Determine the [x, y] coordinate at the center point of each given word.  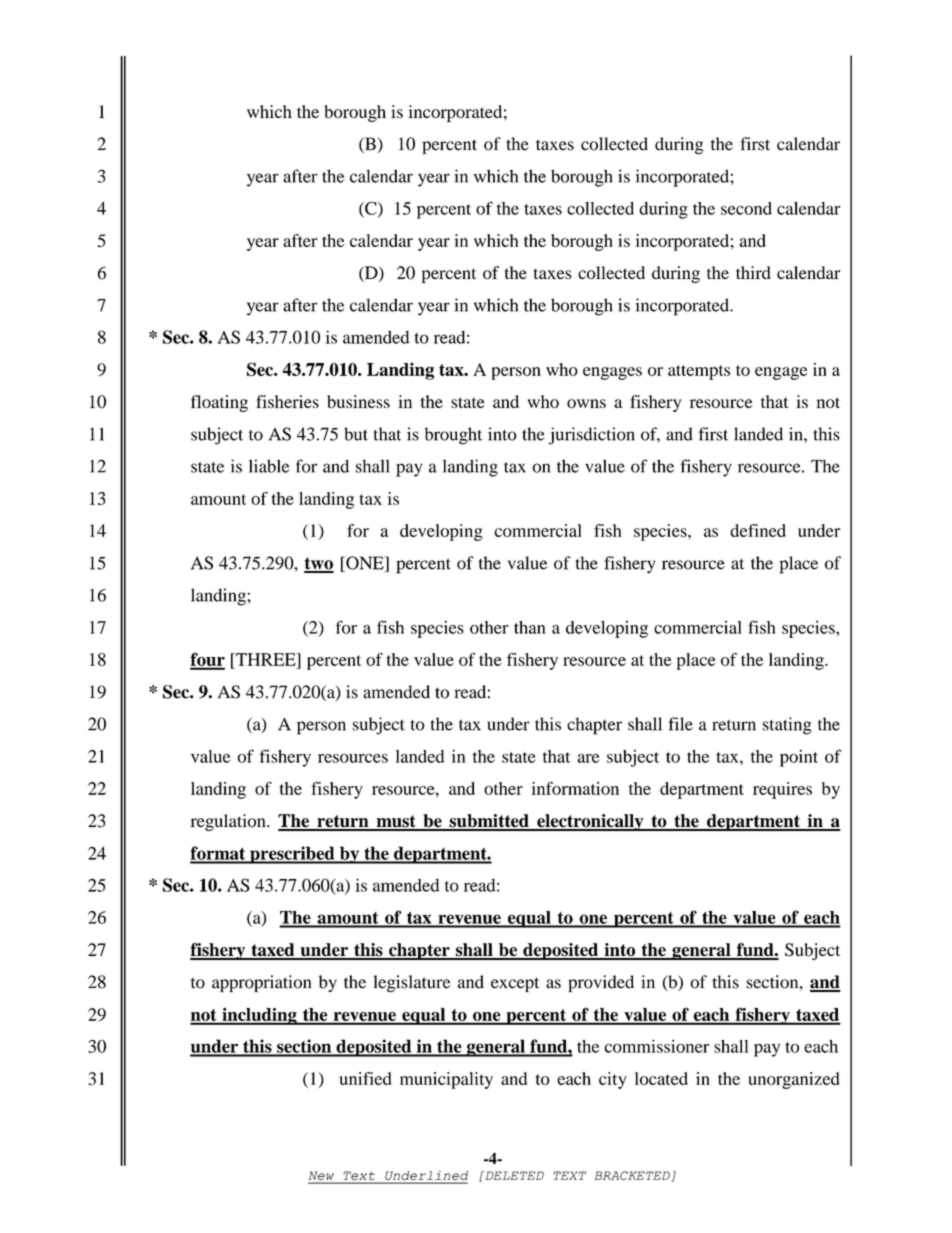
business [358, 401]
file [680, 724]
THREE [266, 659]
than [530, 627]
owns [586, 403]
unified [365, 1078]
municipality [446, 1080]
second [746, 208]
